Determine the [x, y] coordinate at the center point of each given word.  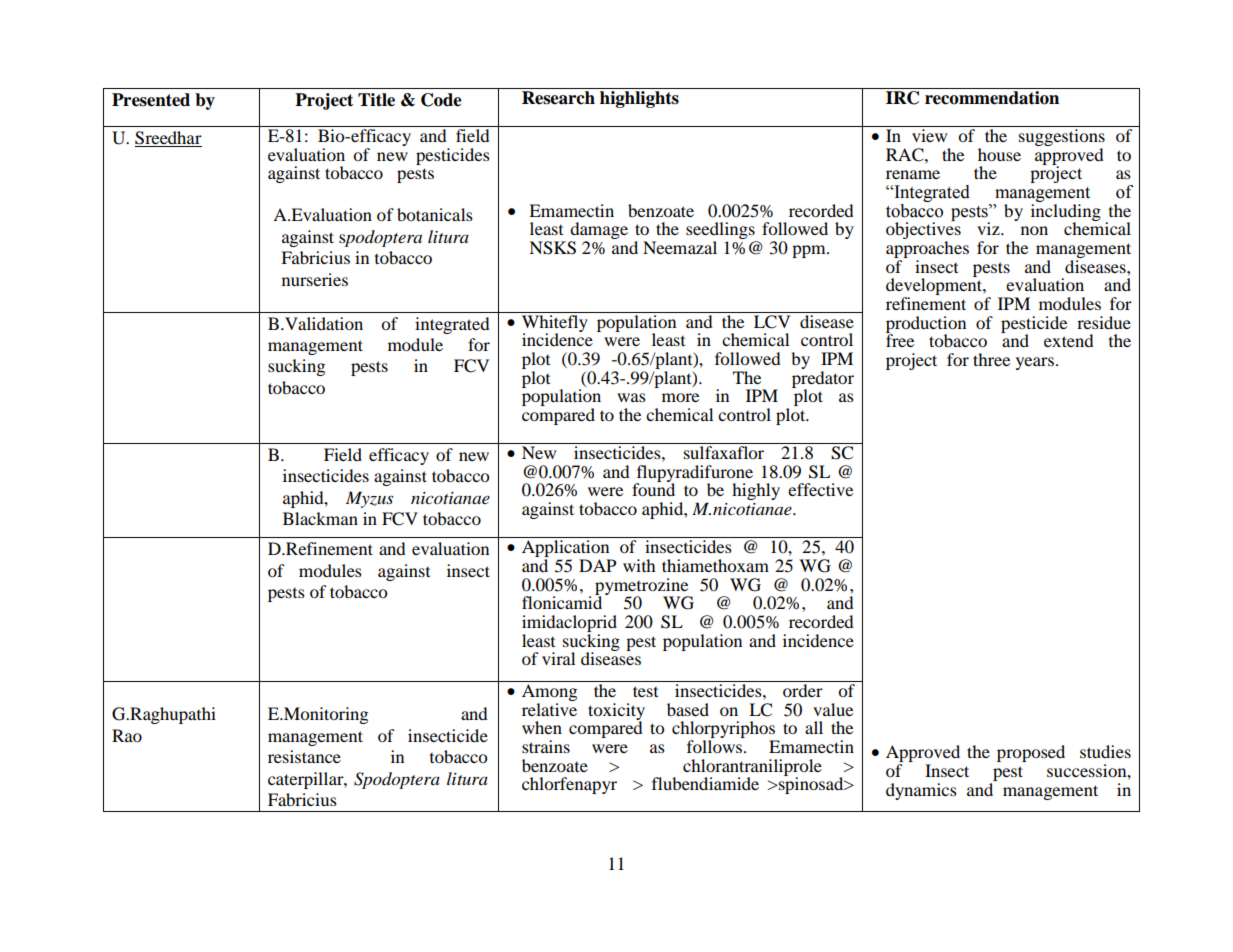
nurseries [315, 279]
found [653, 488]
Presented [151, 100]
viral [558, 658]
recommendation [992, 98]
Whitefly [554, 323]
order [803, 690]
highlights [639, 99]
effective [820, 489]
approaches [927, 251]
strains [546, 746]
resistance [304, 756]
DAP [597, 565]
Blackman [320, 518]
